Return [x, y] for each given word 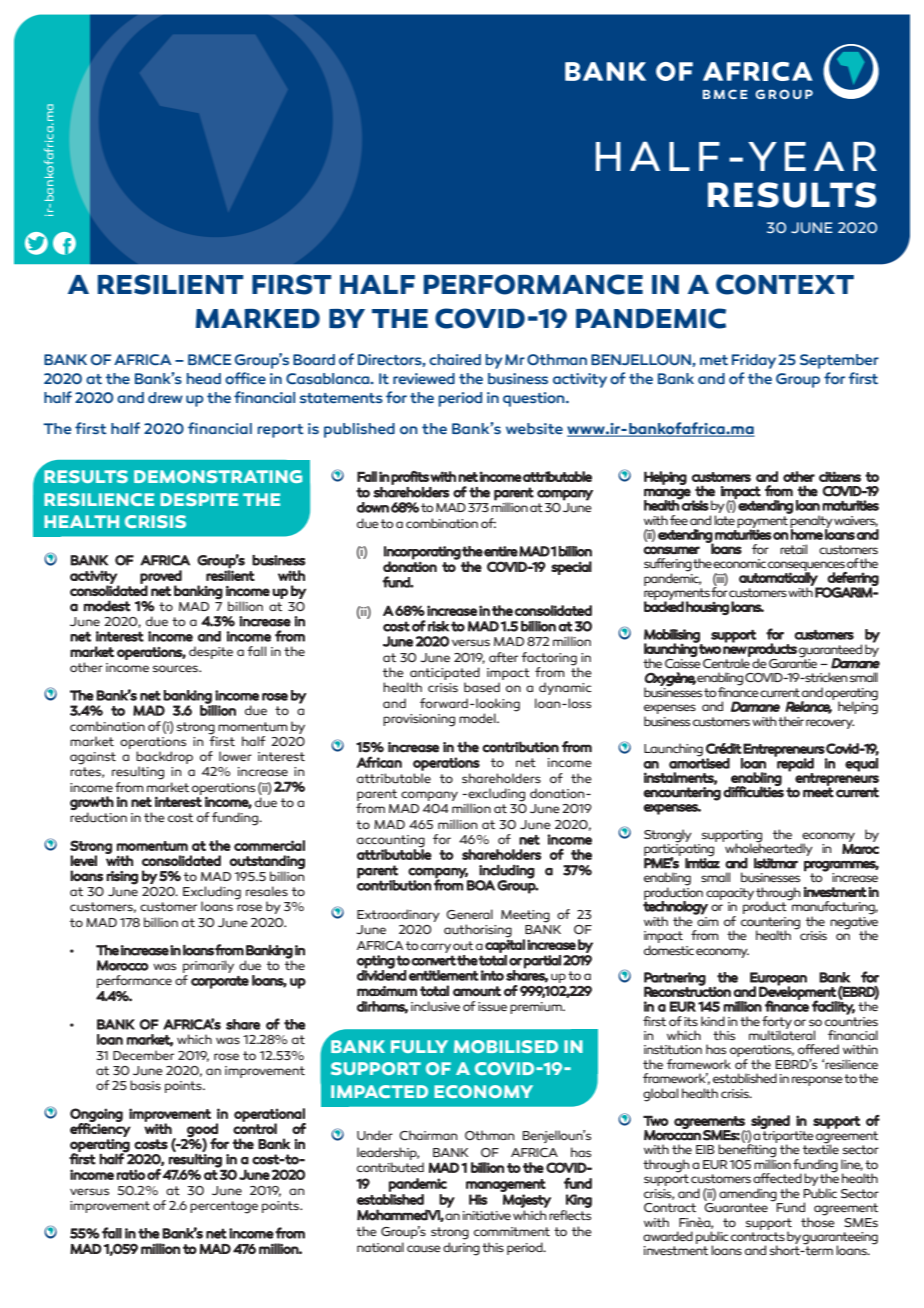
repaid [794, 764]
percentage [224, 1207]
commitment [512, 1231]
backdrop [164, 759]
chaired [455, 359]
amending [748, 1195]
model [478, 718]
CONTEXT [785, 284]
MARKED [258, 318]
